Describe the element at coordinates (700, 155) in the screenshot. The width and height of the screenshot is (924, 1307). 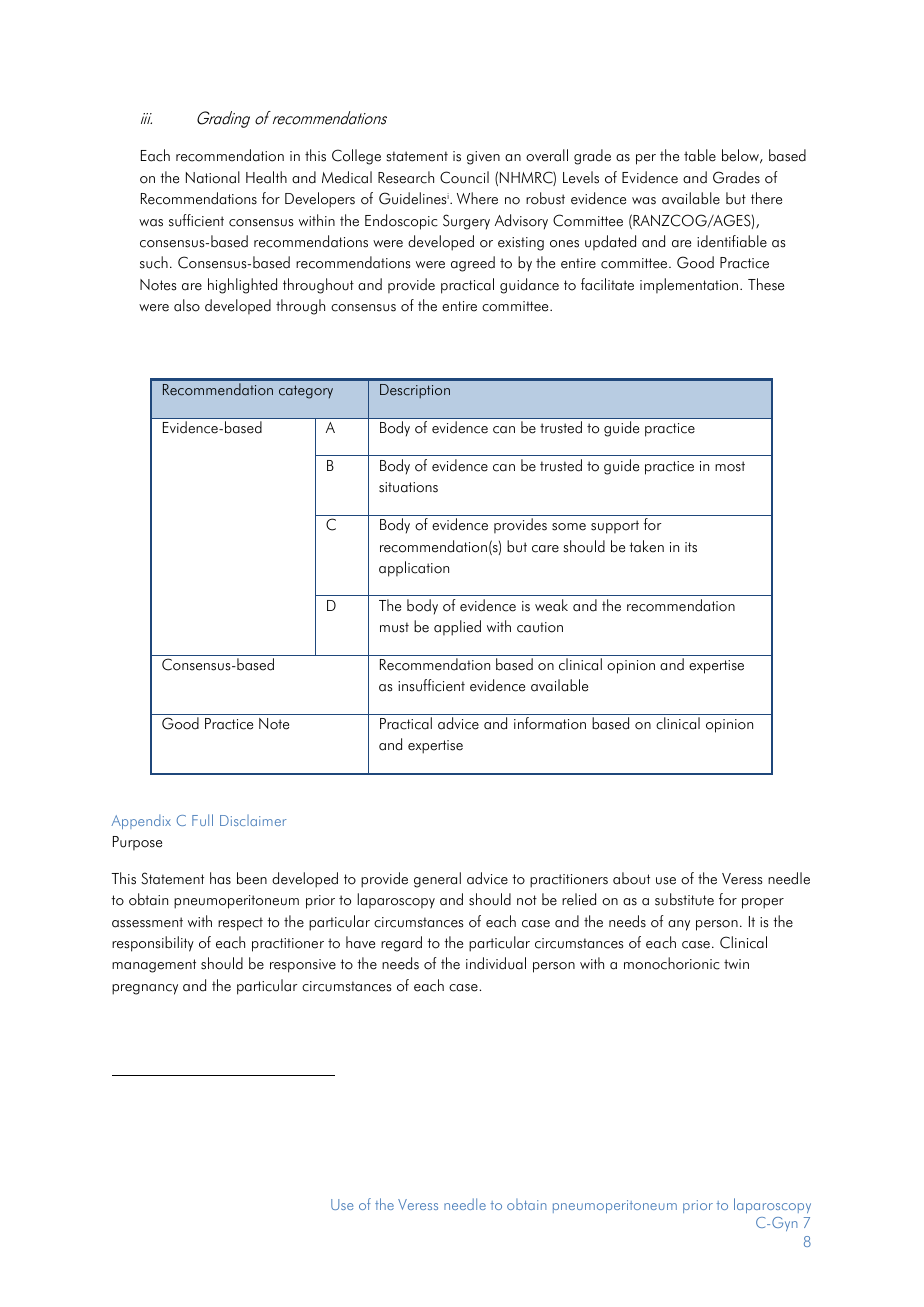
I see `table` at that location.
